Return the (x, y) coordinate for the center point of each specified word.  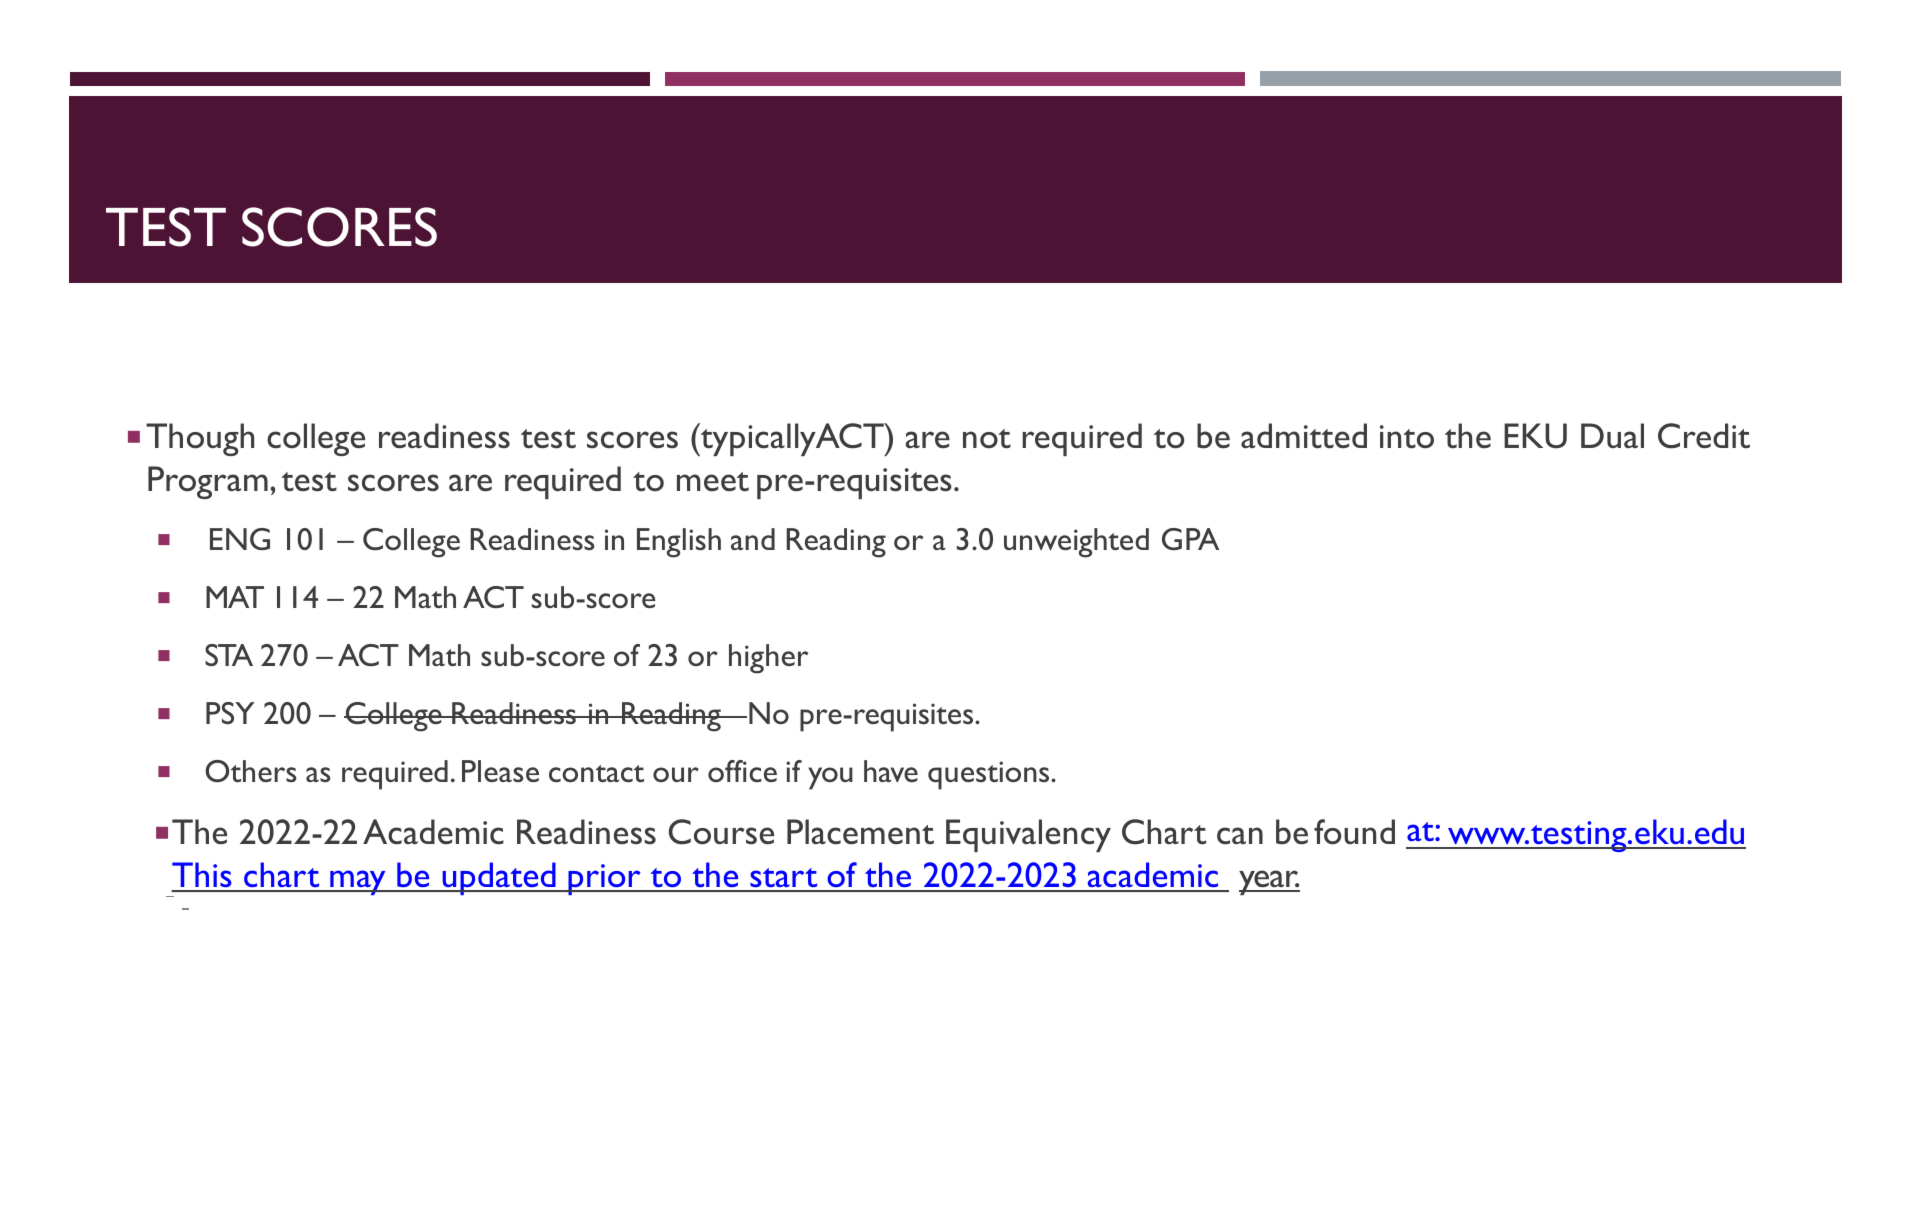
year (1269, 882)
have (891, 771)
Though (200, 439)
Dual (1612, 435)
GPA (1190, 539)
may (358, 882)
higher (768, 659)
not (987, 439)
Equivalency (1028, 835)
